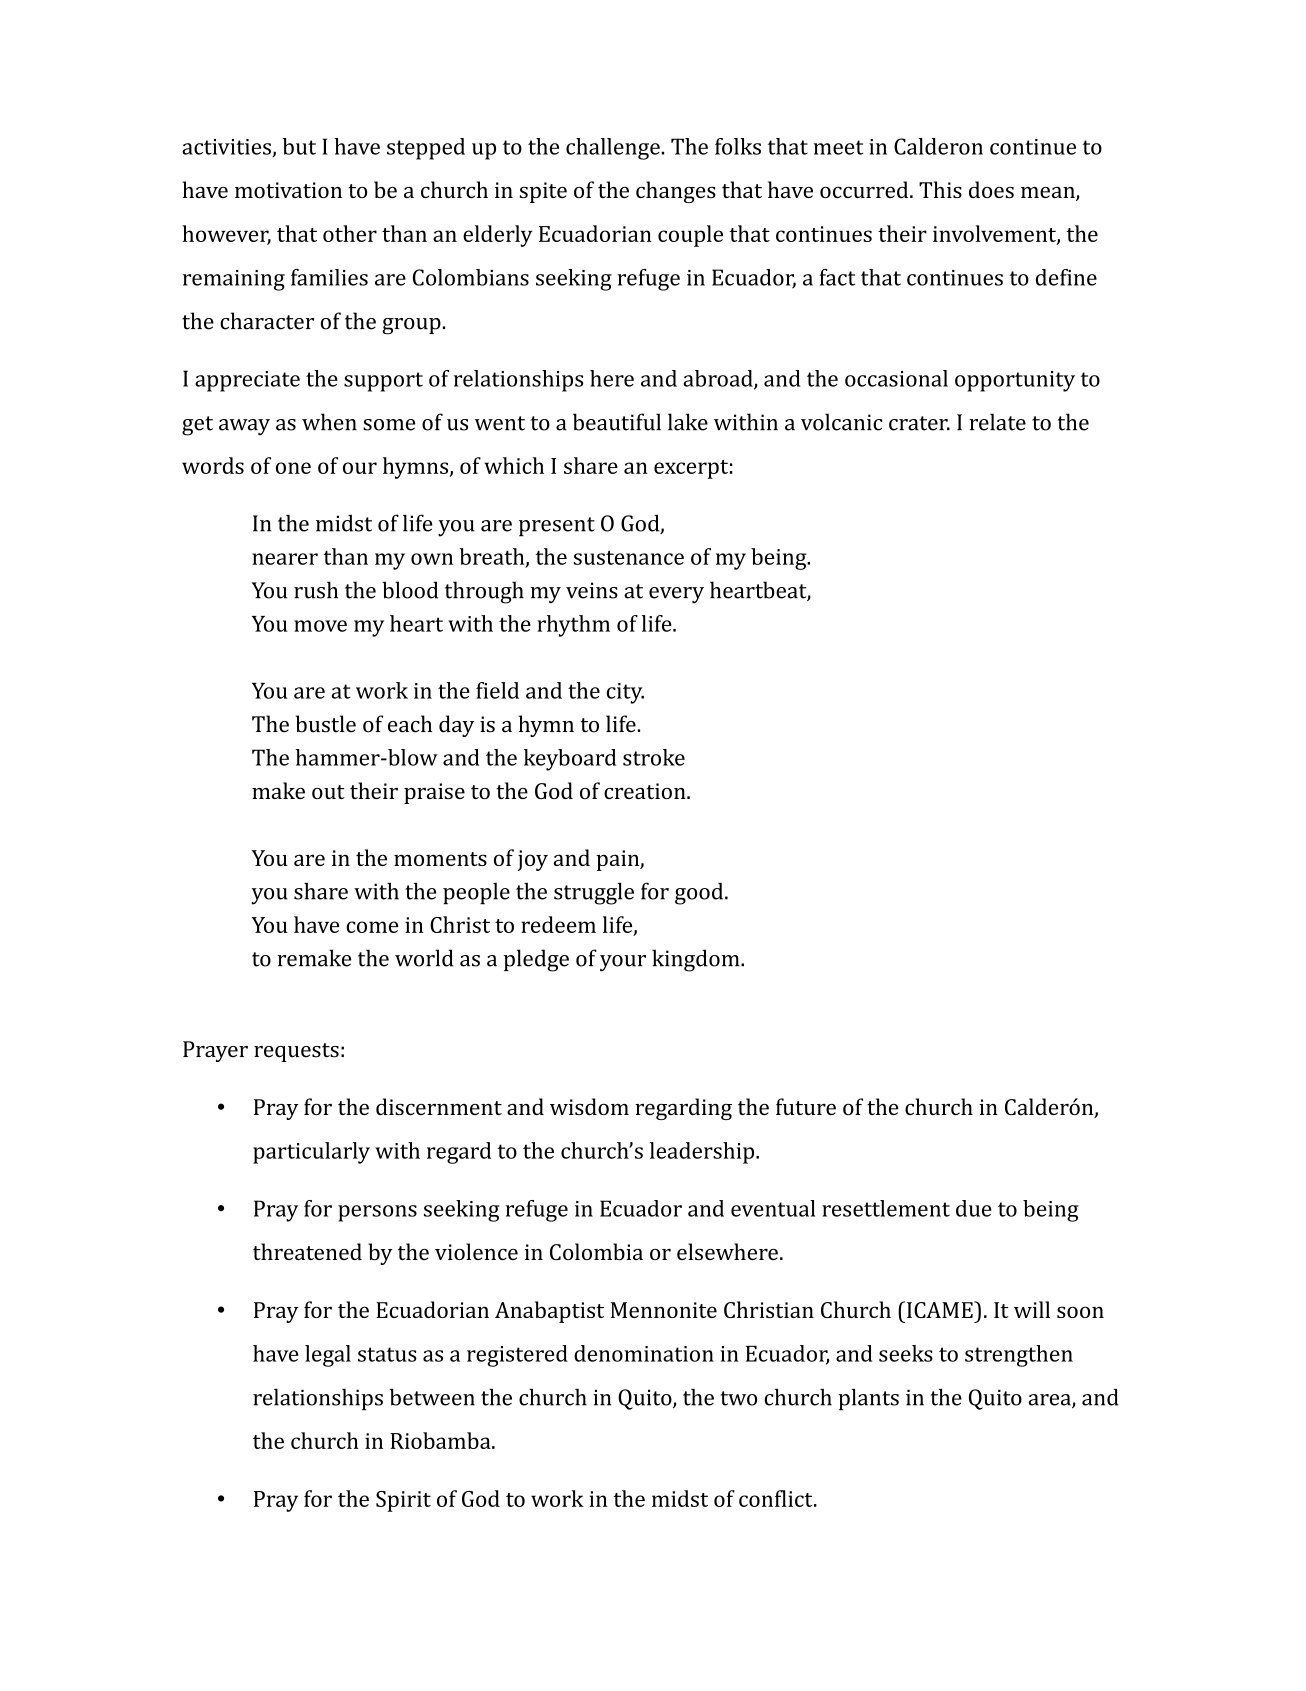 The height and width of the screenshot is (1691, 1306). Describe the element at coordinates (991, 189) in the screenshot. I see `does` at that location.
